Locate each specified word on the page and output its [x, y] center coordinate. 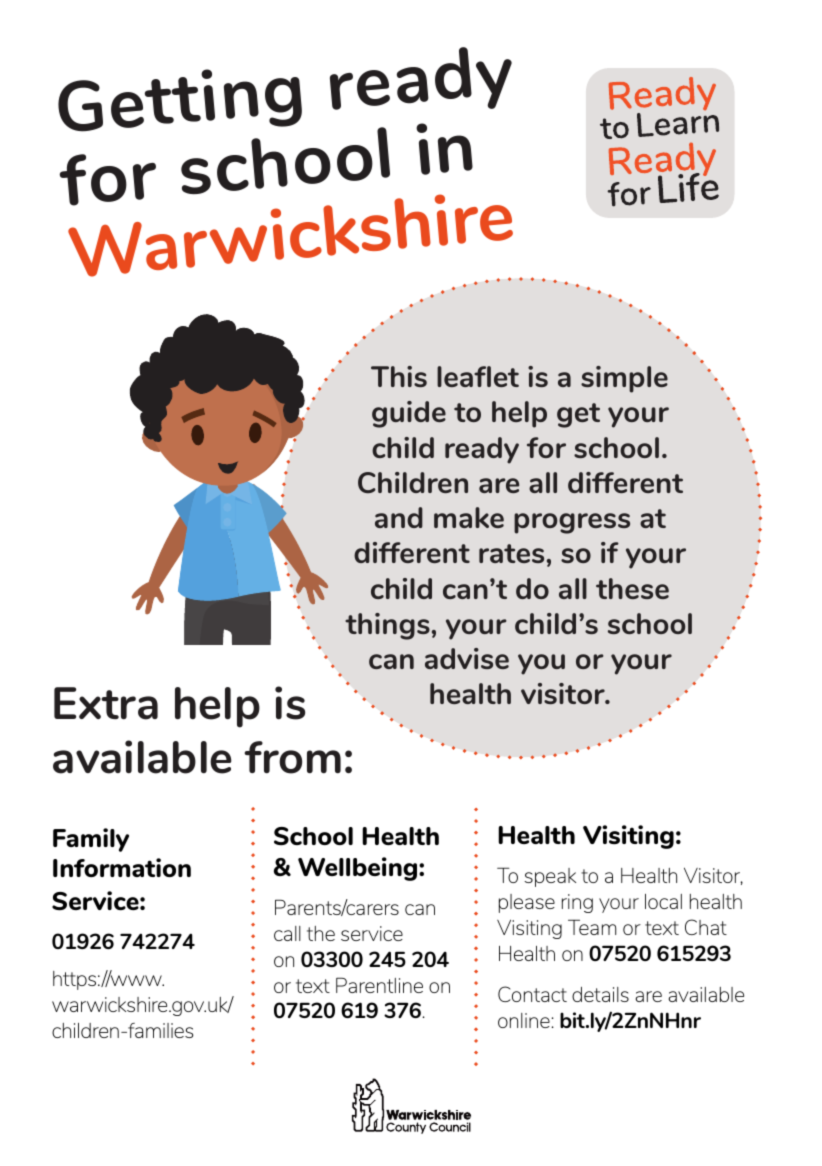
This [399, 376]
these [632, 588]
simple [624, 379]
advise [467, 658]
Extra [106, 703]
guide [409, 414]
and [399, 517]
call [287, 933]
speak [550, 877]
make [469, 517]
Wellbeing [359, 869]
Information [122, 867]
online [524, 1020]
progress [572, 523]
